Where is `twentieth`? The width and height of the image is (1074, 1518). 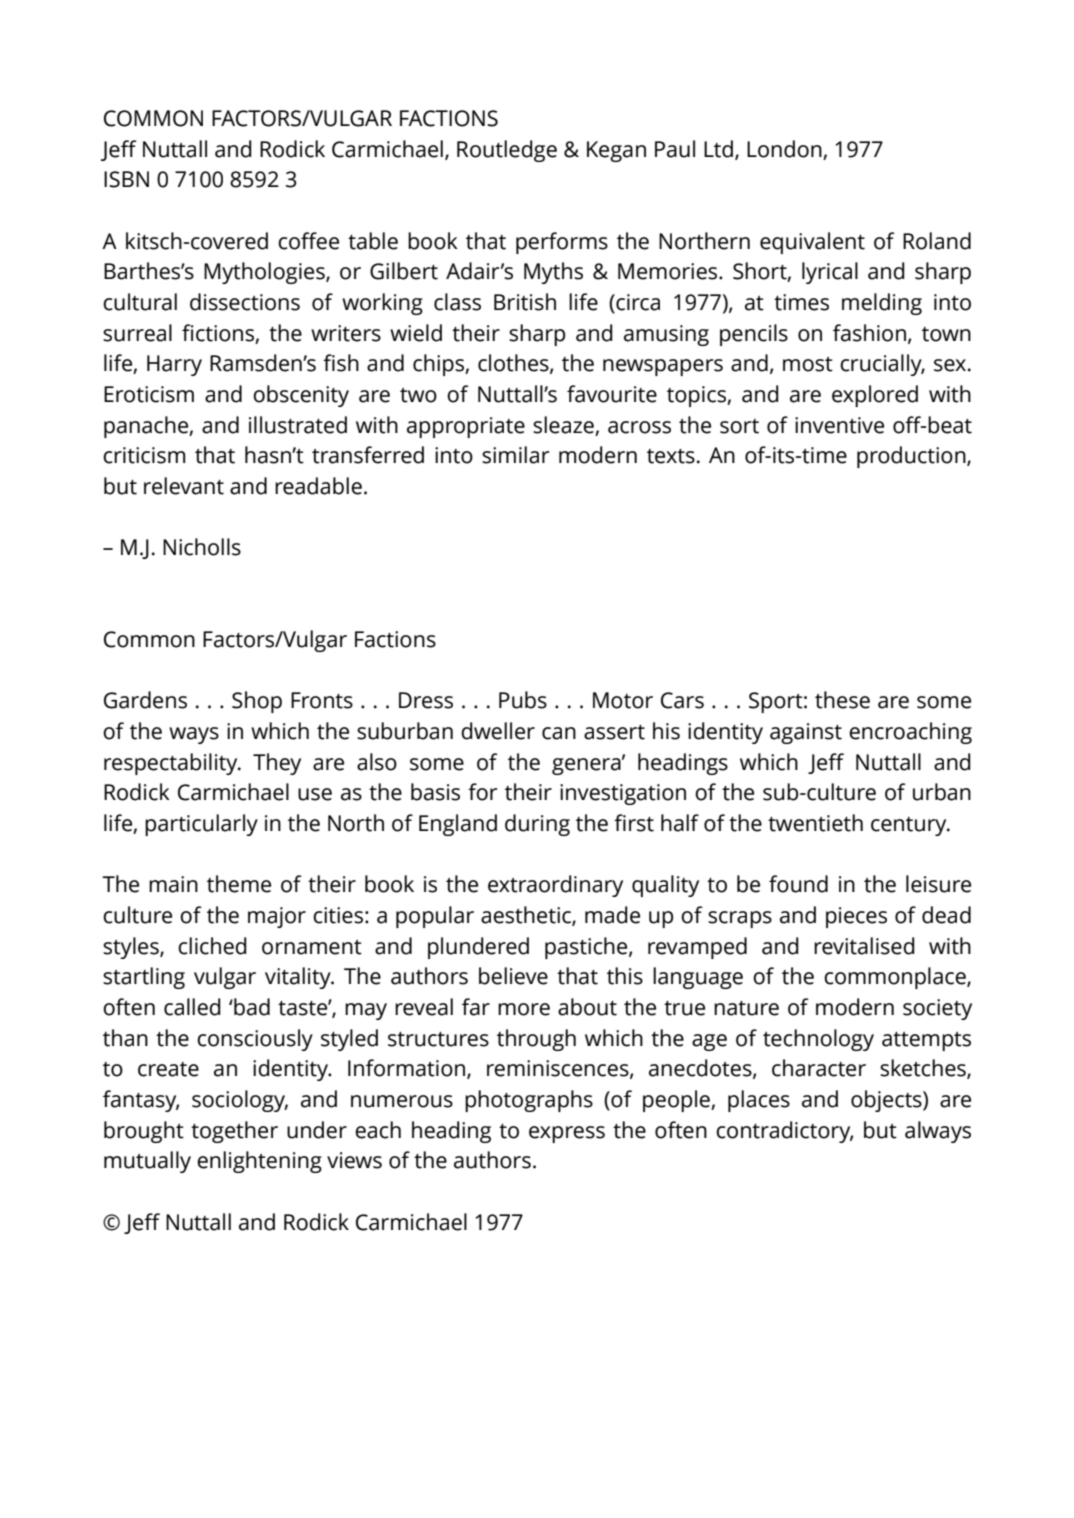 twentieth is located at coordinates (815, 823).
